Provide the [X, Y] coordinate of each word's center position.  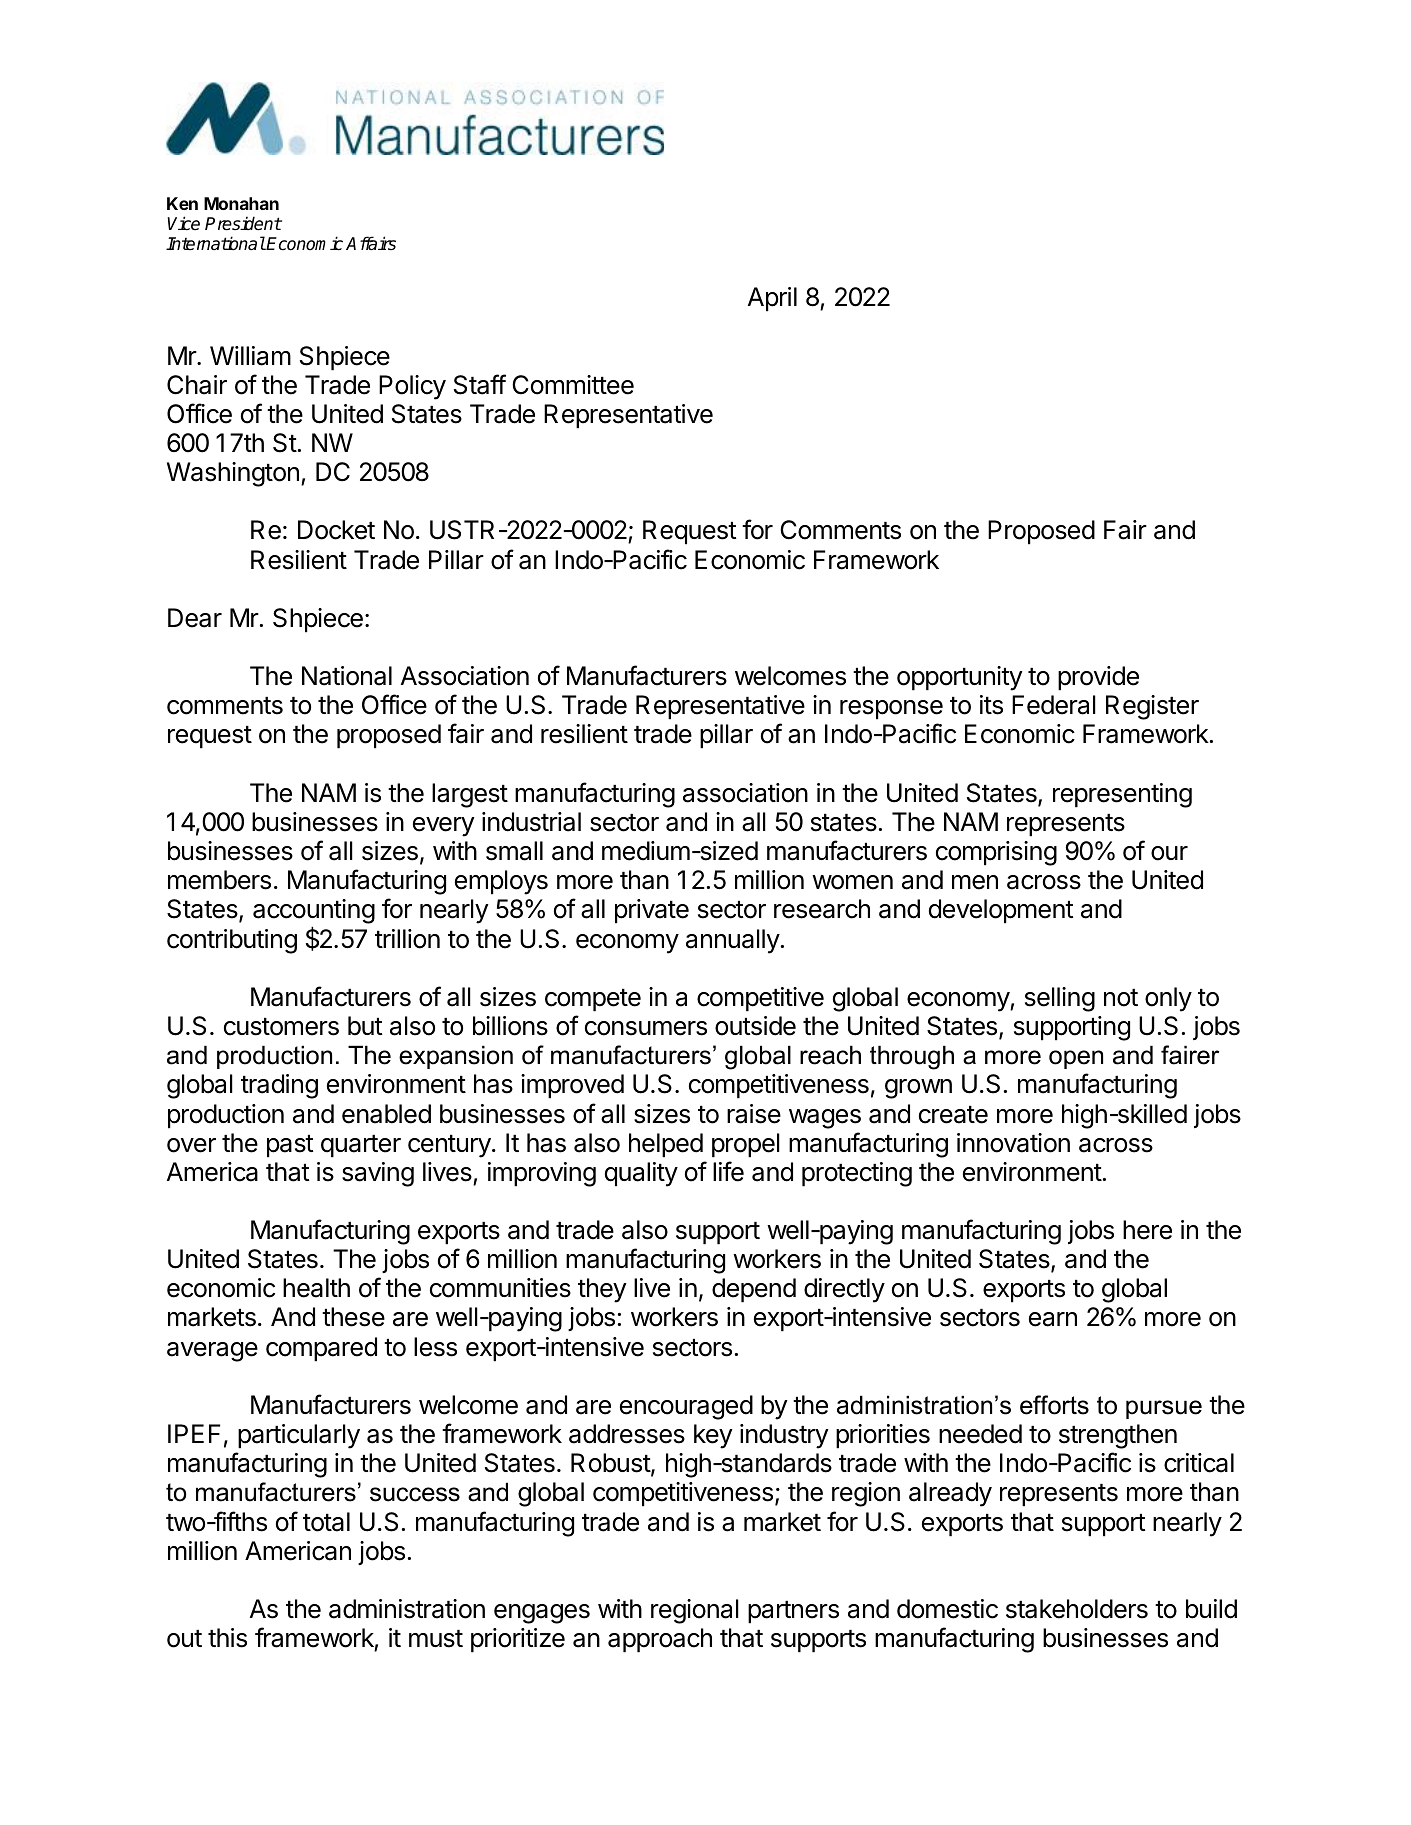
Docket [336, 530]
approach [660, 1640]
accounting [314, 913]
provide [1098, 678]
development [1001, 911]
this [227, 1638]
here [1147, 1230]
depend [754, 1290]
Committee [573, 385]
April [772, 299]
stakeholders [1077, 1609]
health [316, 1288]
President [243, 223]
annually [733, 941]
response [891, 710]
